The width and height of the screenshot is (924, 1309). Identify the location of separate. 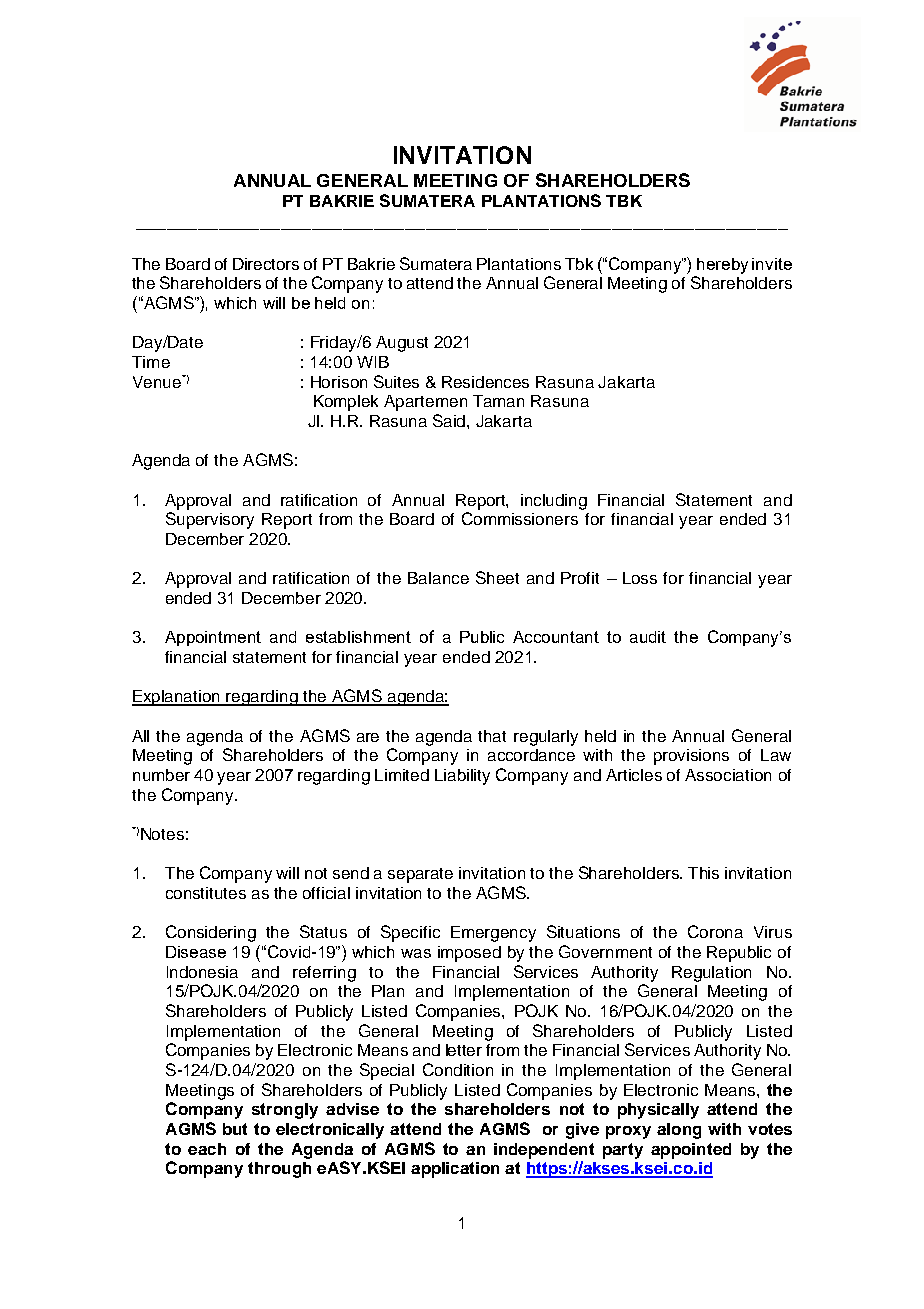
(420, 875).
